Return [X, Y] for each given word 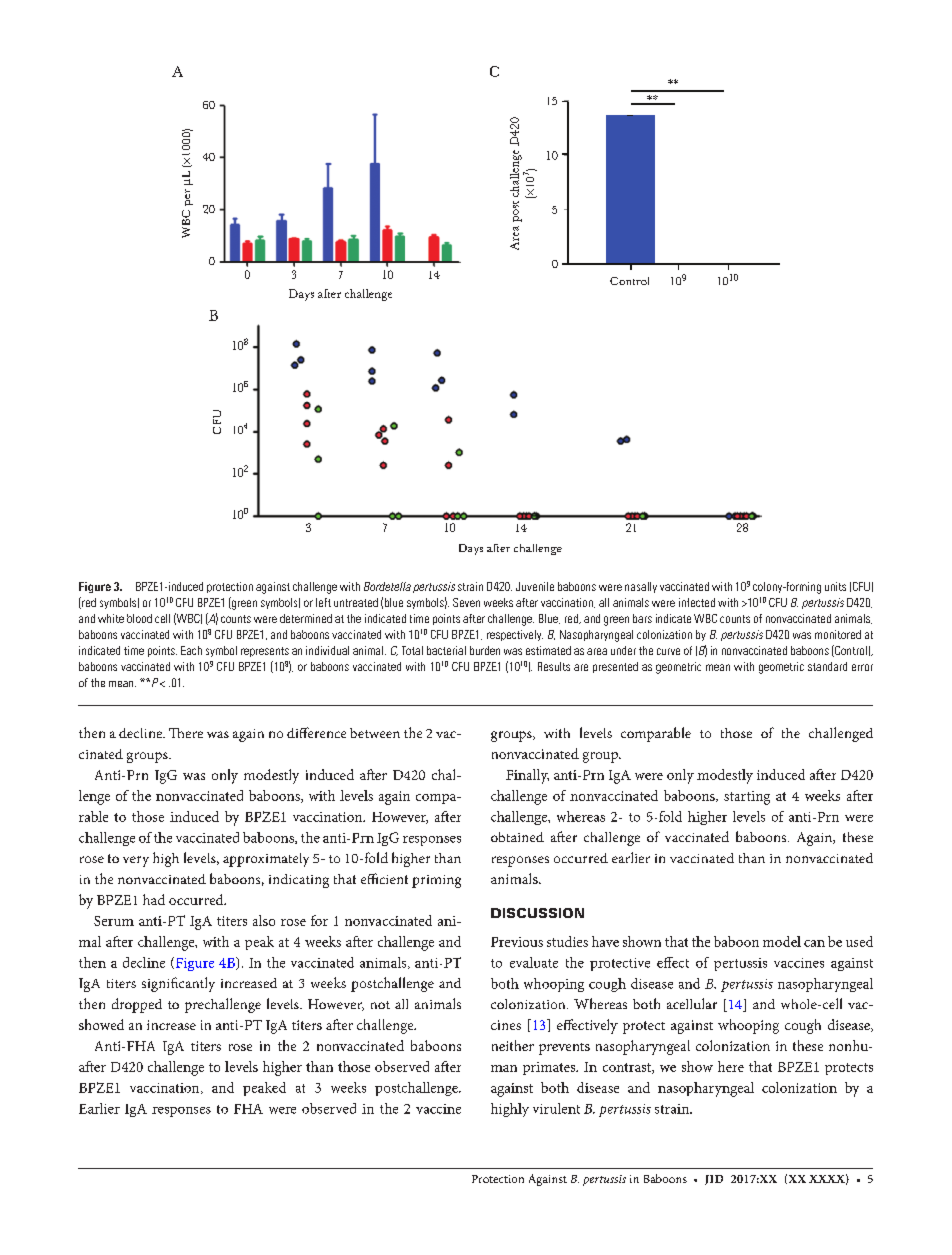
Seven [466, 602]
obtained [517, 837]
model [782, 941]
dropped [137, 1005]
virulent [556, 1108]
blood [139, 618]
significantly [178, 984]
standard [827, 666]
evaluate [534, 962]
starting [747, 798]
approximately [266, 860]
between [375, 733]
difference [316, 732]
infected [697, 602]
